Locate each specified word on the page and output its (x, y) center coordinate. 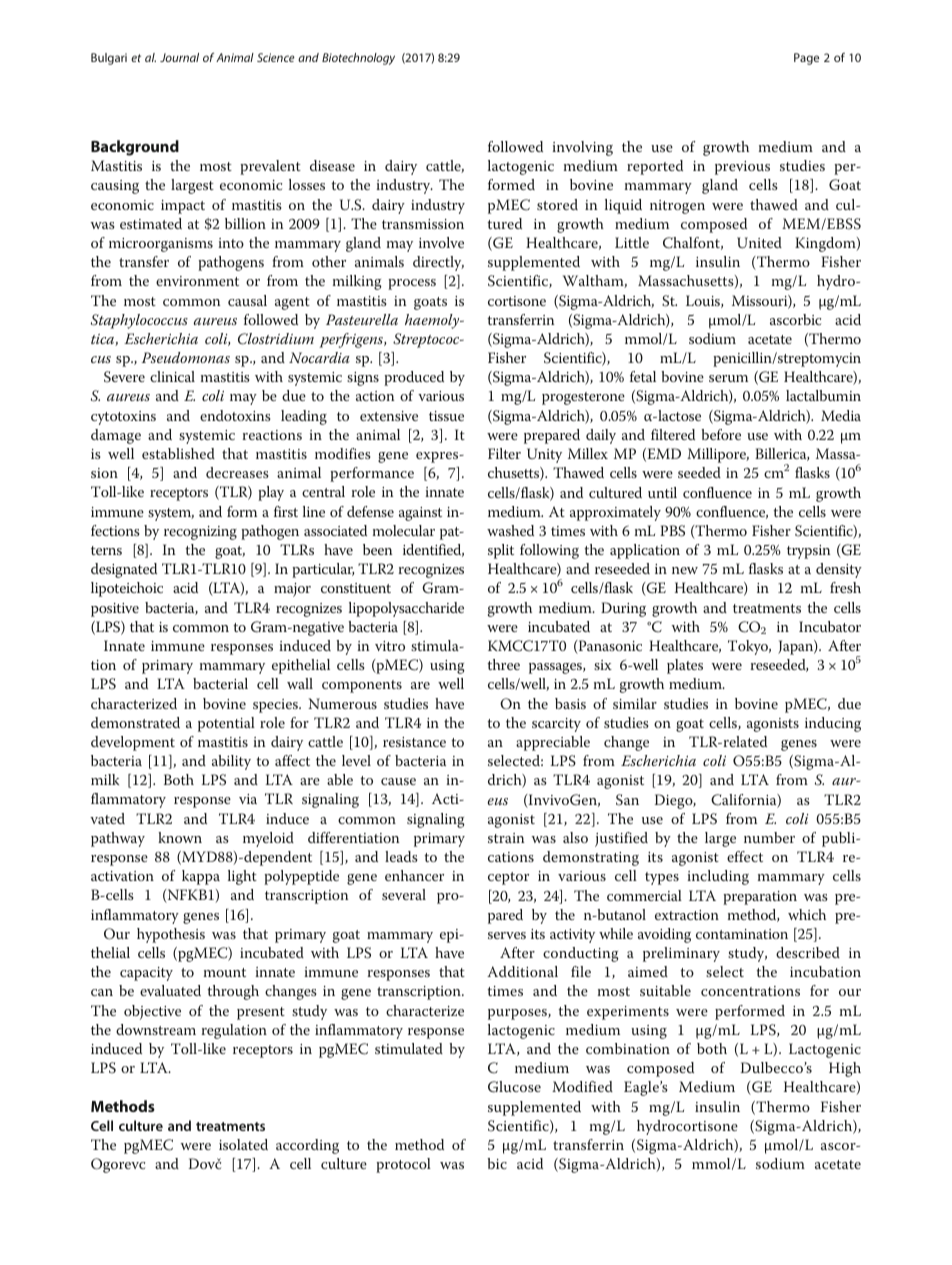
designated (124, 570)
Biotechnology (358, 59)
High (845, 1069)
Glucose (514, 1087)
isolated (243, 1144)
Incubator (830, 626)
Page (806, 59)
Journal (179, 57)
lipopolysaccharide (406, 609)
